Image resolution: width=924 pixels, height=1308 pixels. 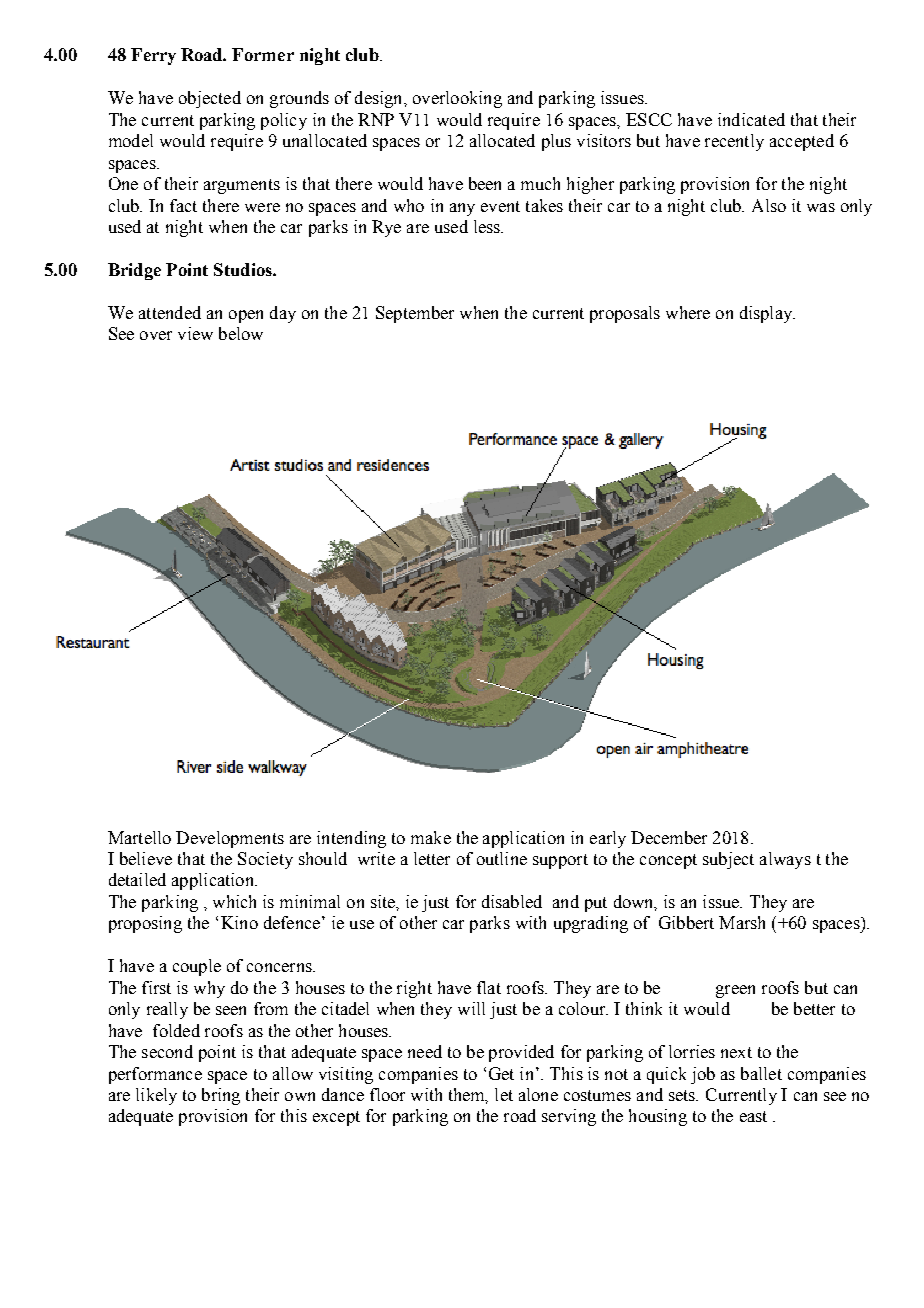 I want to click on December, so click(x=669, y=837).
